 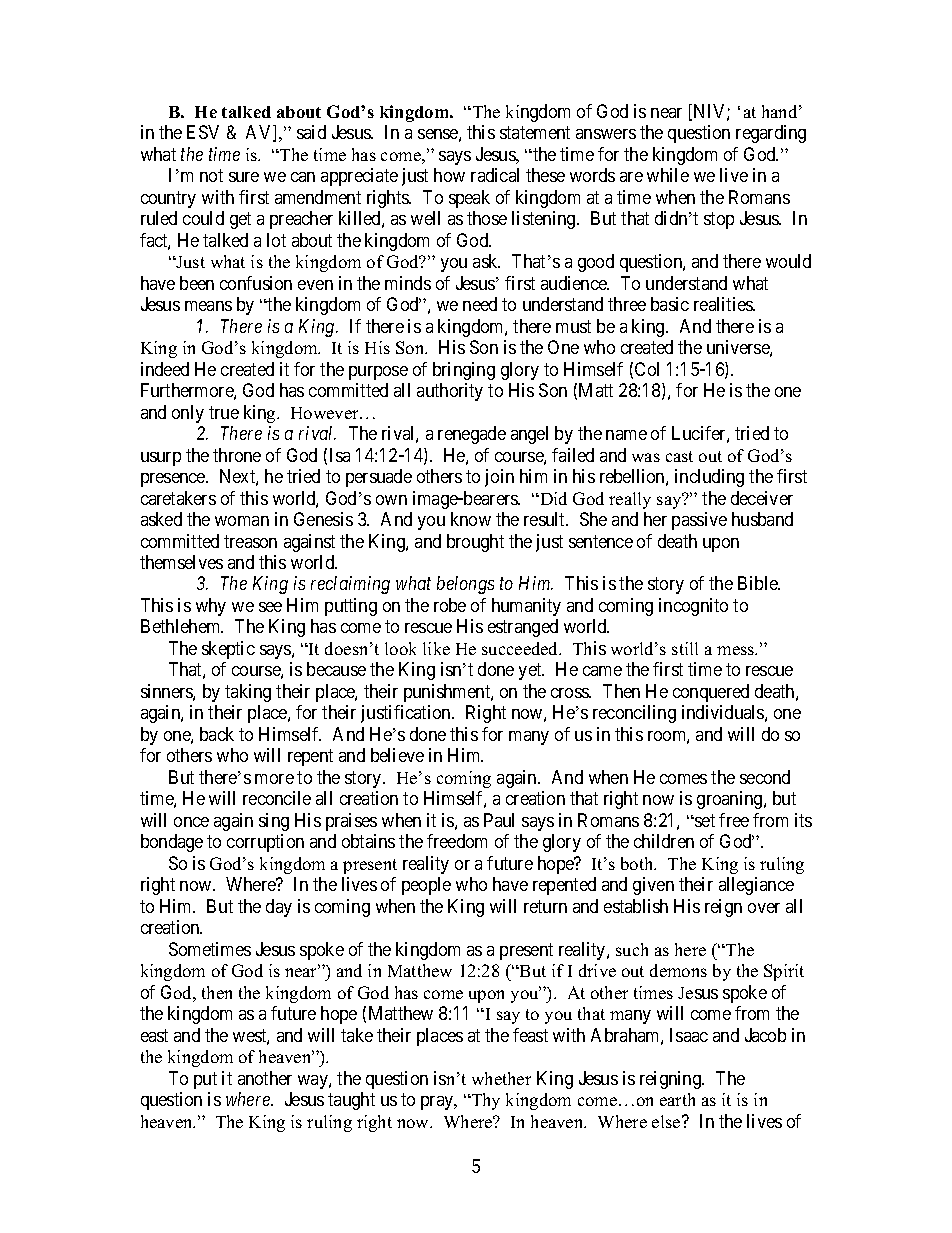 What do you see at coordinates (501, 1078) in the document?
I see `whether` at bounding box center [501, 1078].
